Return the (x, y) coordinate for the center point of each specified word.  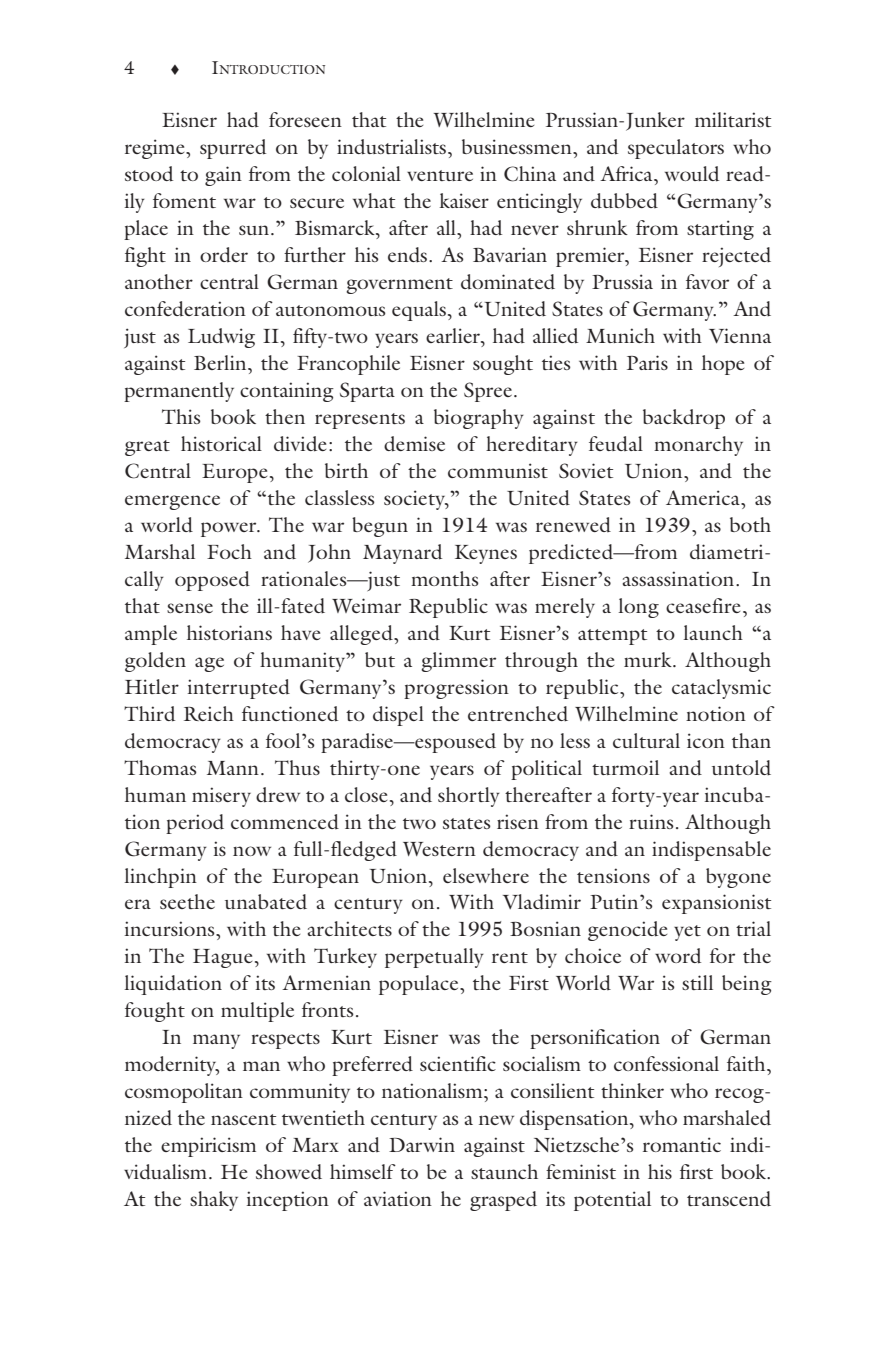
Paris (647, 362)
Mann (233, 768)
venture (440, 175)
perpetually (434, 958)
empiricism (208, 1147)
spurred (233, 149)
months (445, 578)
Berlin (221, 362)
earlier (454, 337)
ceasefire (703, 605)
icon (706, 740)
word (678, 956)
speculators (676, 149)
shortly (469, 797)
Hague (222, 958)
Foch (229, 551)
